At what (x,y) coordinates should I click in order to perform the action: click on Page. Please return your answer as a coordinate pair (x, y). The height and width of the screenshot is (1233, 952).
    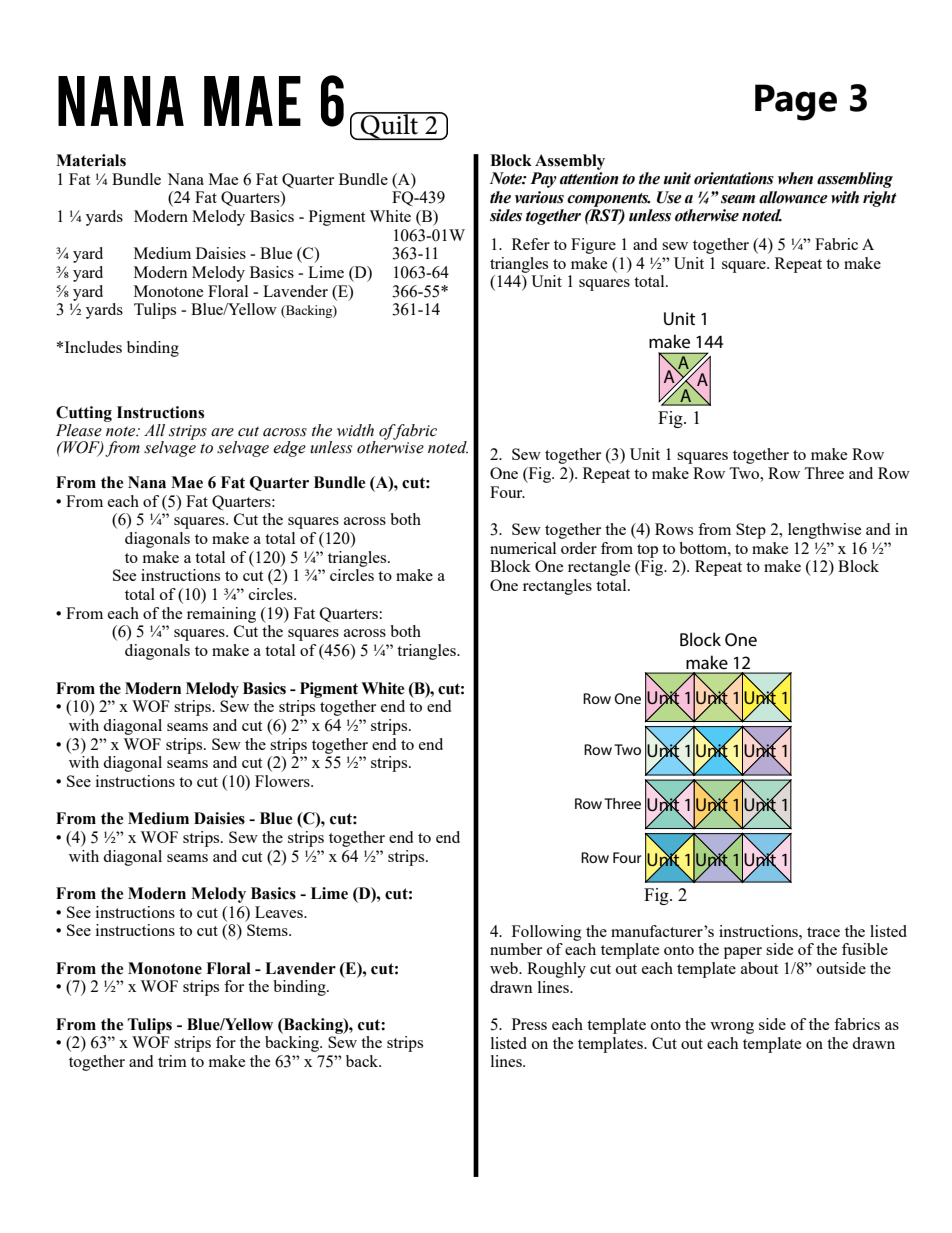
    Looking at the image, I should click on (796, 102).
